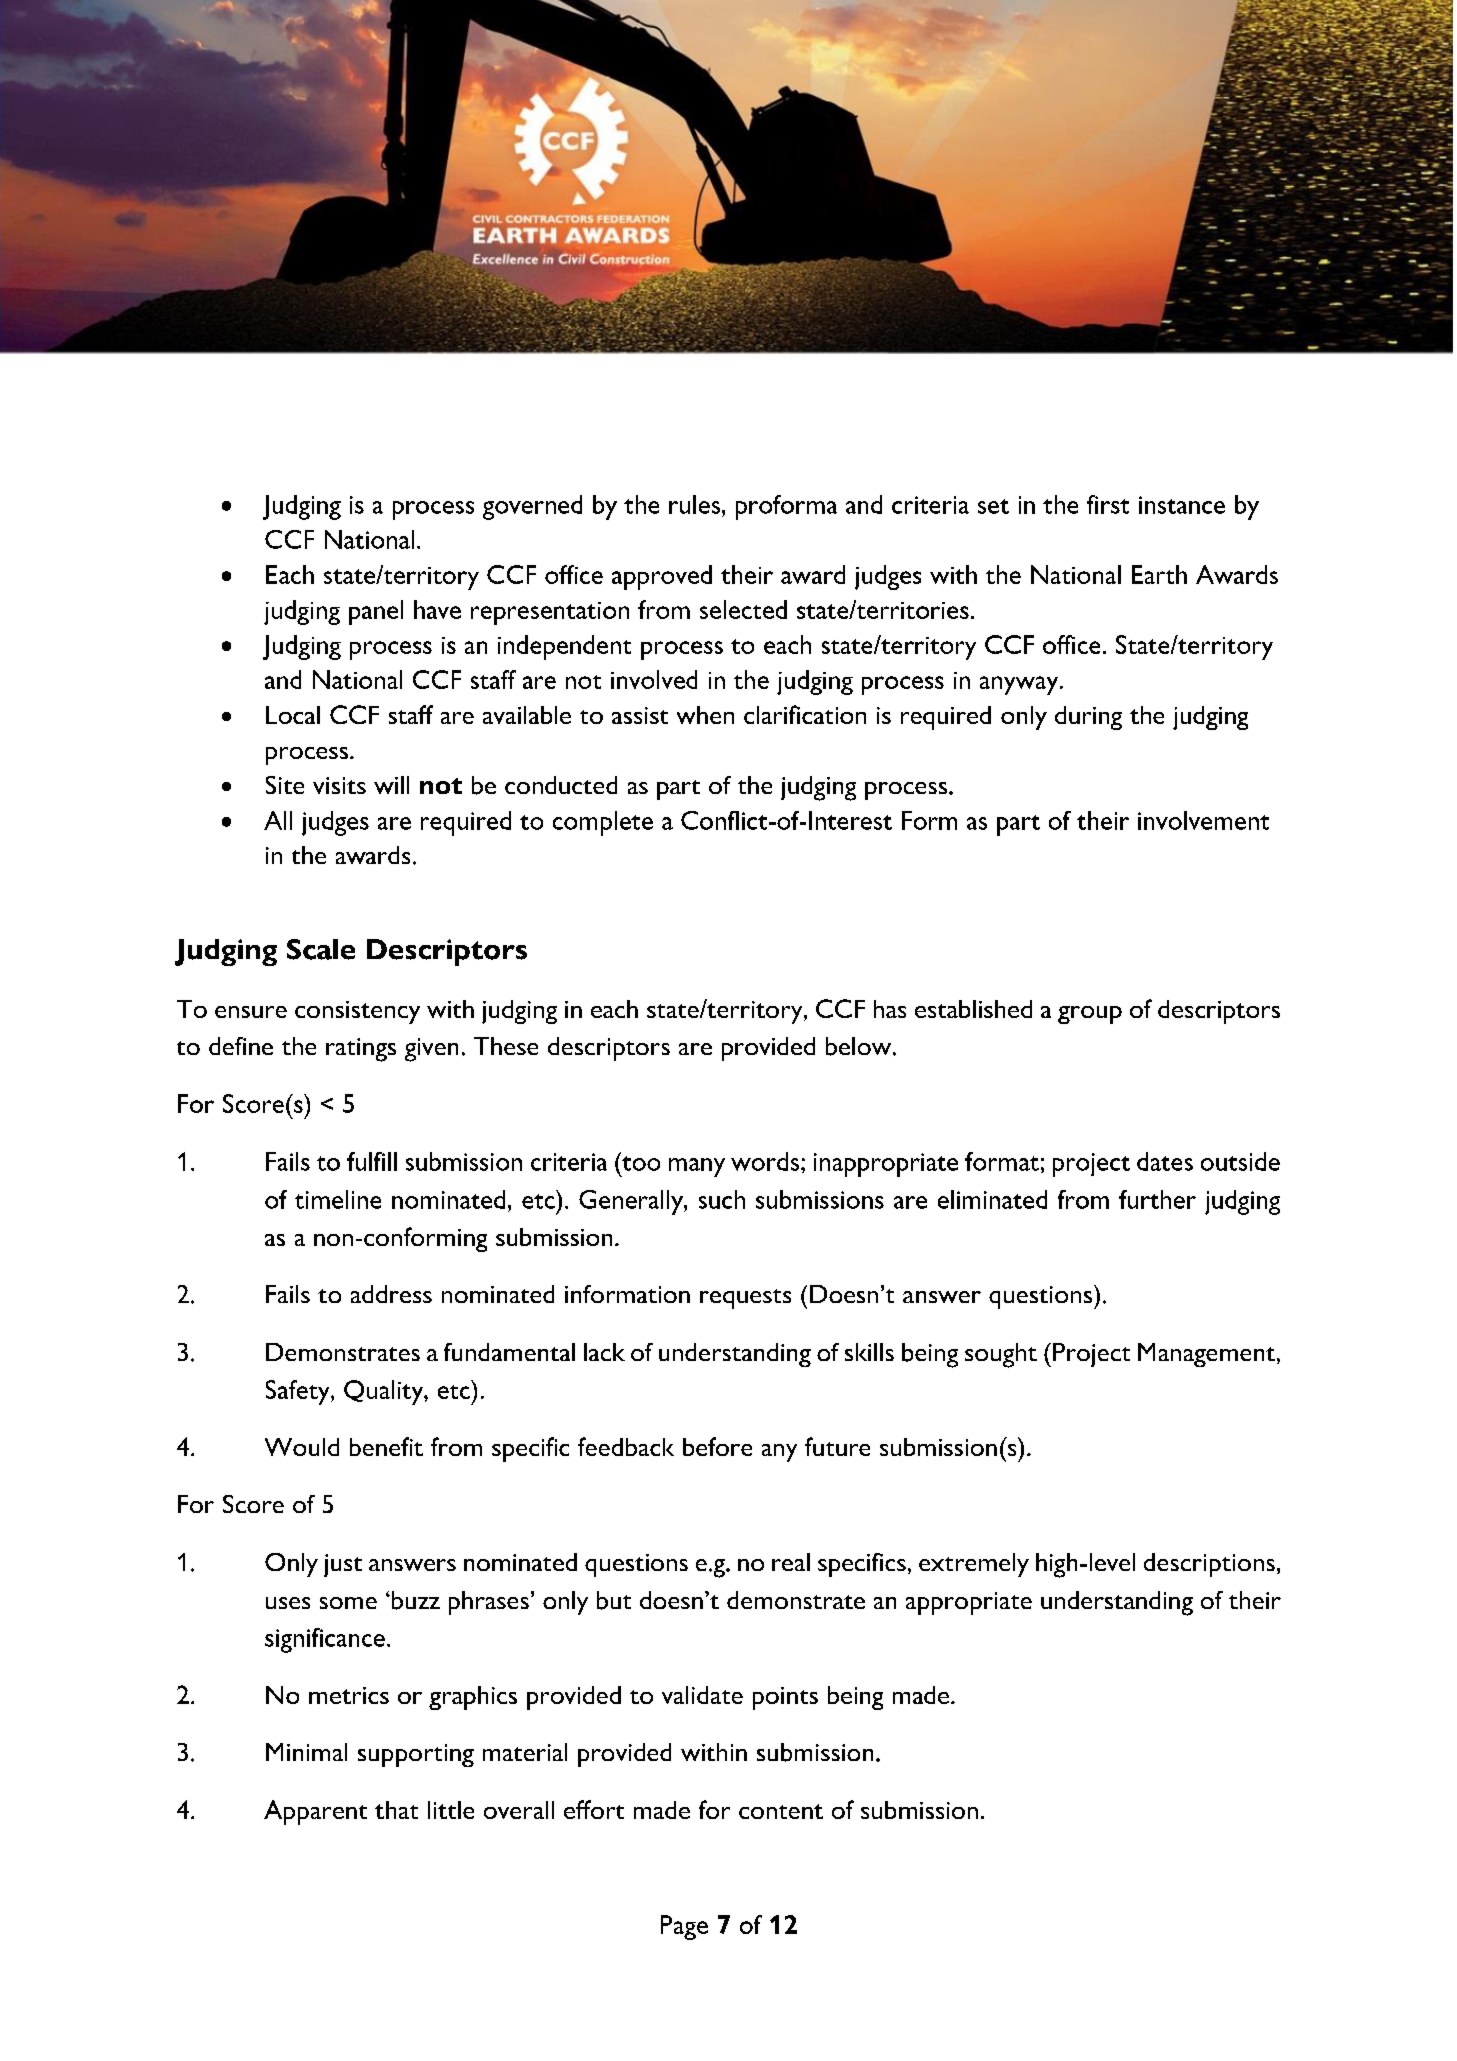  What do you see at coordinates (357, 1012) in the page?
I see `consistency` at bounding box center [357, 1012].
